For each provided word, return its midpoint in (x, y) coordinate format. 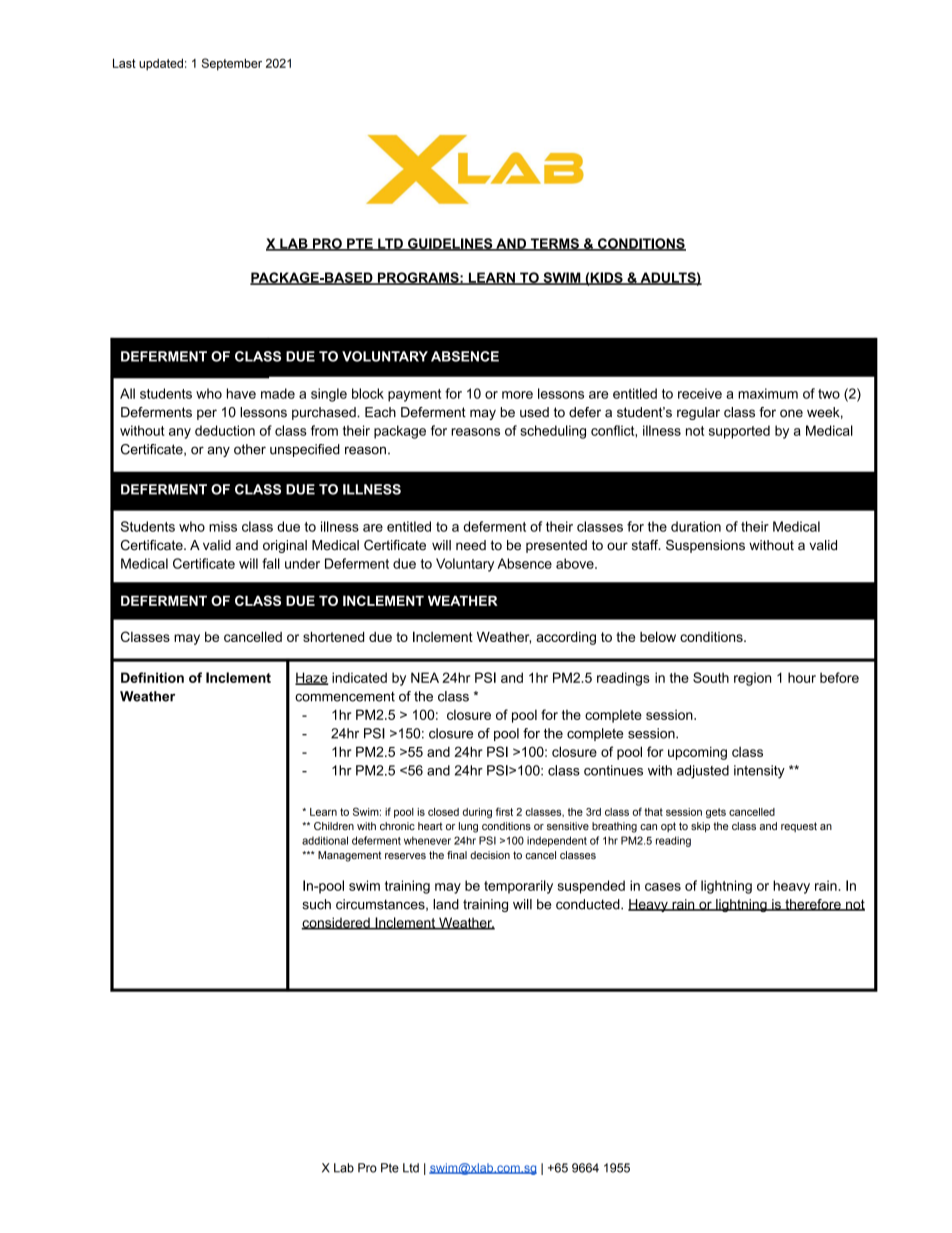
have (241, 393)
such (316, 904)
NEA (425, 677)
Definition (152, 677)
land (446, 904)
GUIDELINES (450, 244)
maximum (768, 393)
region (752, 679)
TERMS (554, 244)
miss (223, 526)
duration (696, 526)
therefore (813, 905)
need (471, 545)
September (232, 64)
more (517, 395)
